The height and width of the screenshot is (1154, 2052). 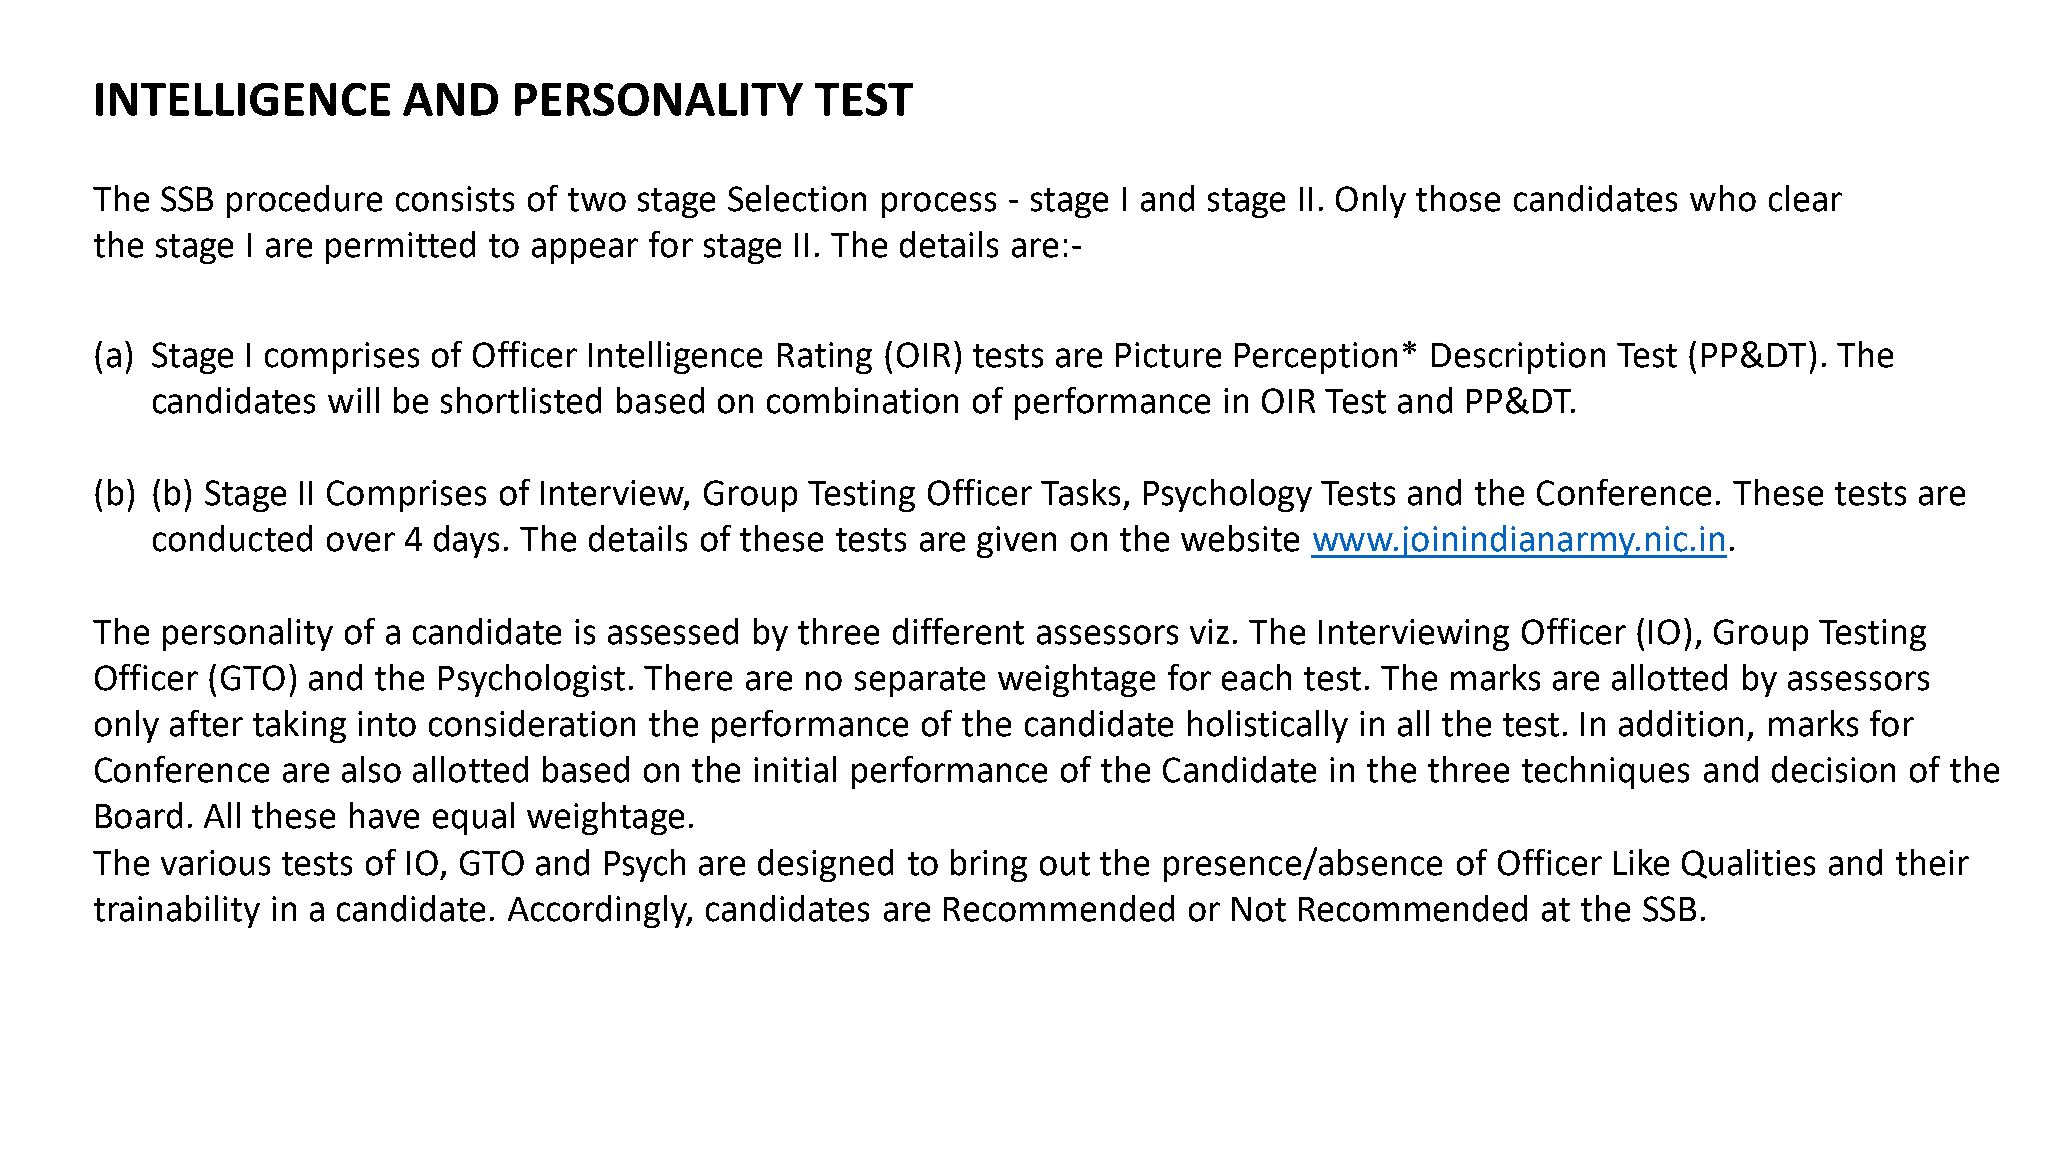 What do you see at coordinates (1723, 198) in the screenshot?
I see `who` at bounding box center [1723, 198].
